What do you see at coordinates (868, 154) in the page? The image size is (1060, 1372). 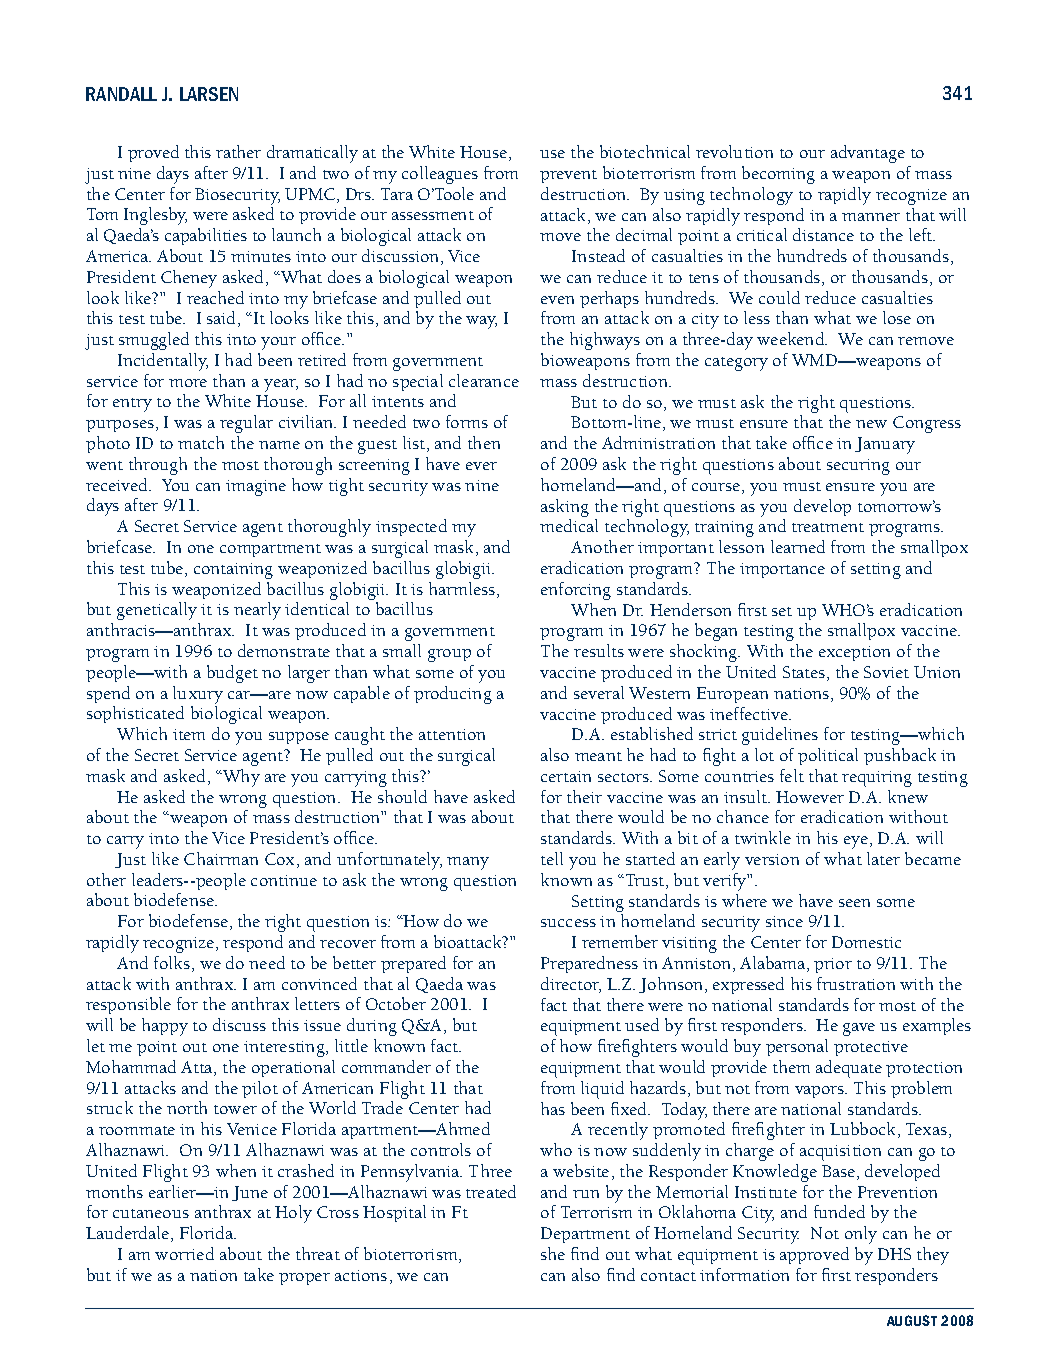 I see `advantage` at bounding box center [868, 154].
